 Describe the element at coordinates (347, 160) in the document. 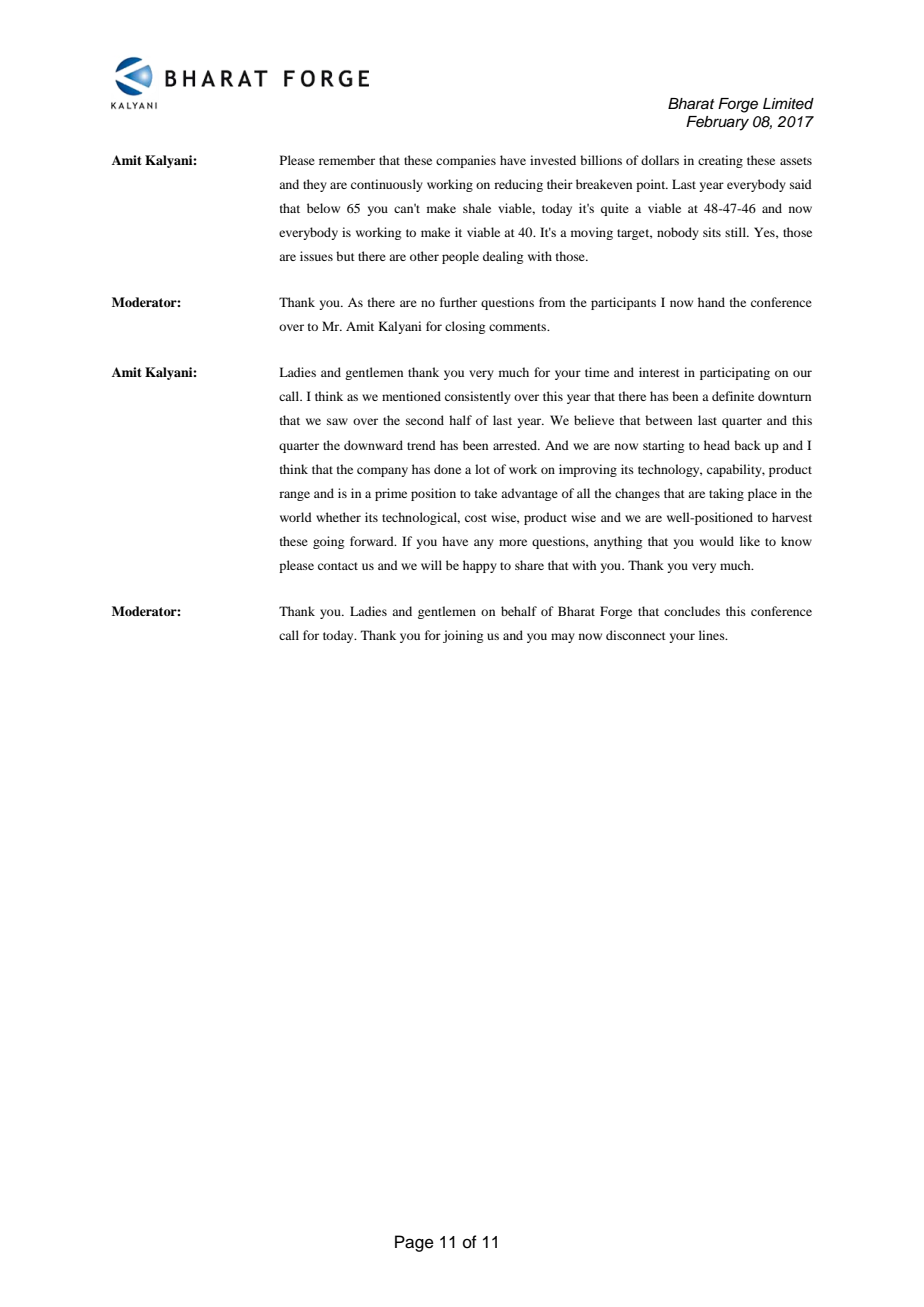

I see `remember` at that location.
